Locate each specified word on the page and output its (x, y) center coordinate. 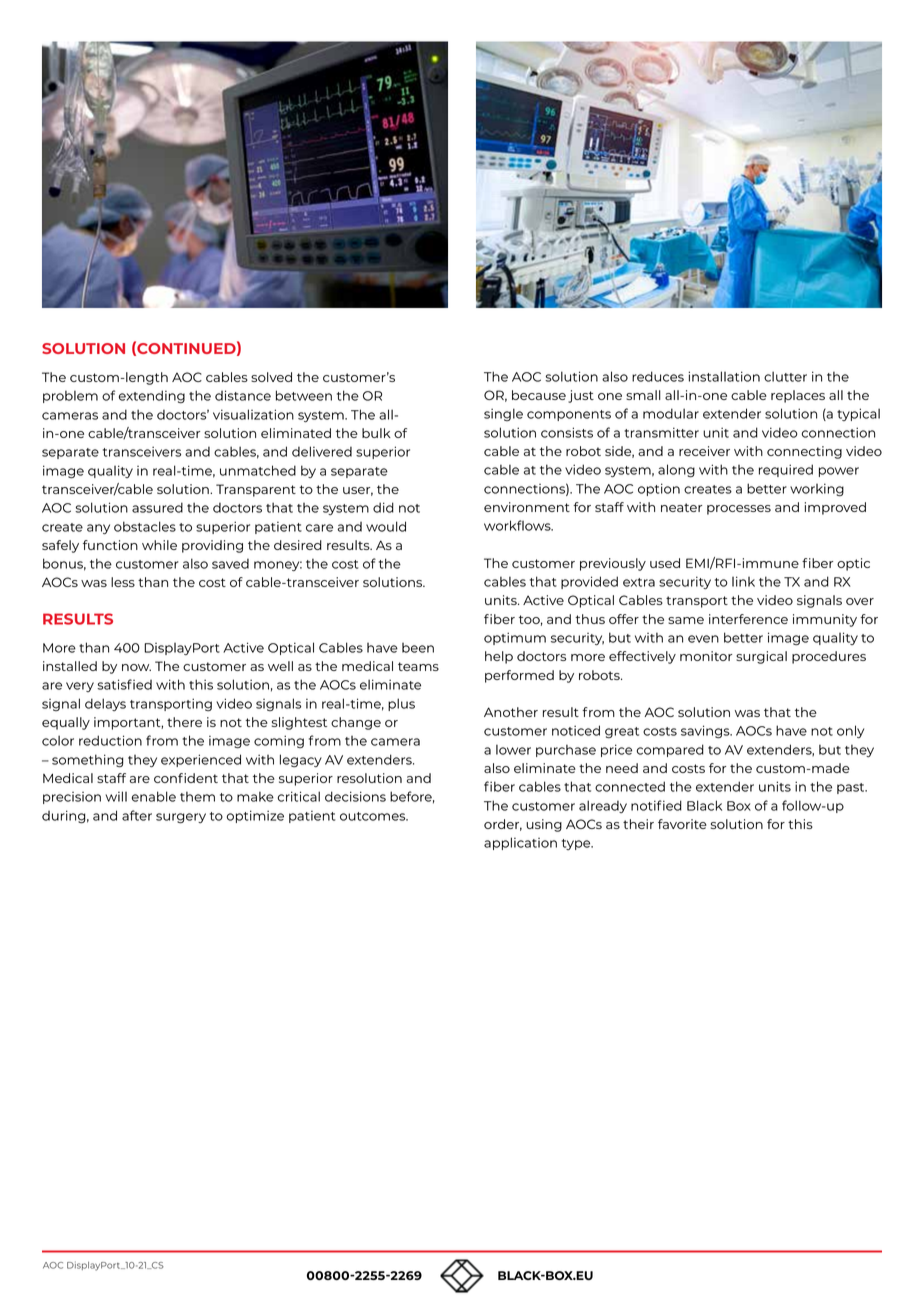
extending (152, 397)
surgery (181, 818)
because (539, 395)
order (503, 825)
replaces (798, 396)
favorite (682, 824)
